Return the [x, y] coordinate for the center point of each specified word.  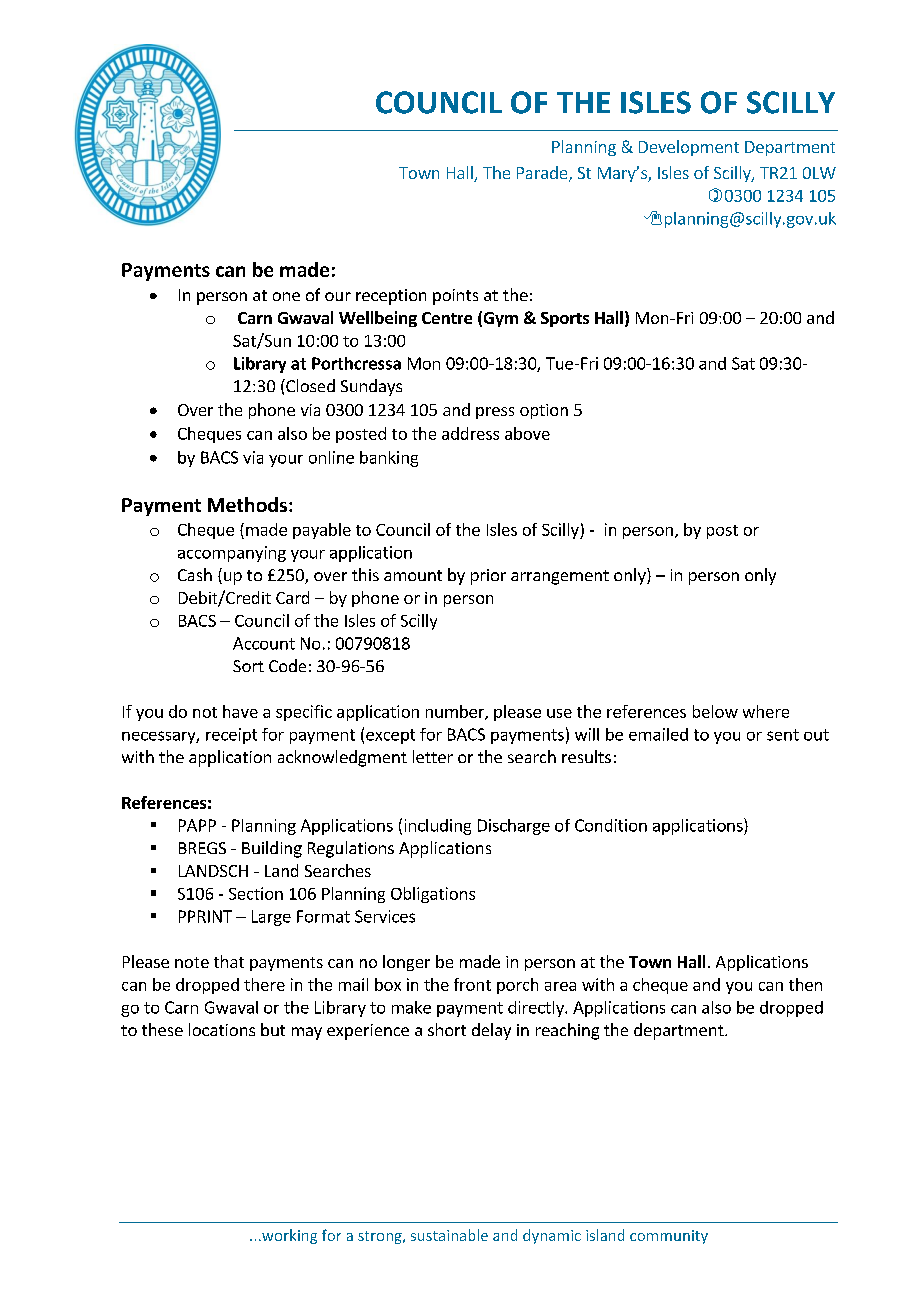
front [472, 984]
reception [391, 297]
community [669, 1237]
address [470, 433]
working [288, 1236]
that [229, 961]
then [805, 984]
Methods [247, 504]
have [240, 711]
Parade [543, 174]
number [456, 712]
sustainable [449, 1235]
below [715, 711]
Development [689, 148]
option [544, 411]
